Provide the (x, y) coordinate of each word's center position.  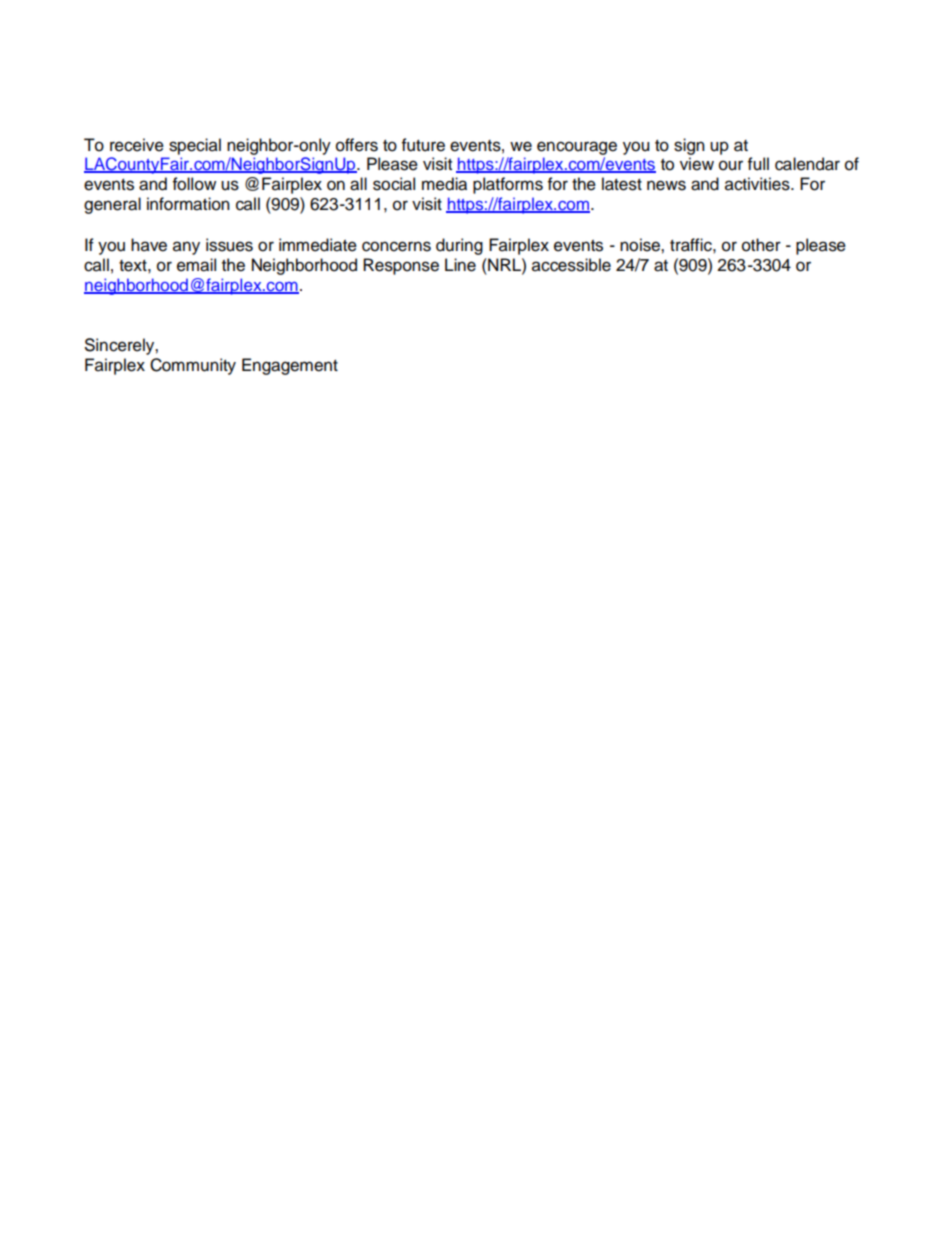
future (423, 145)
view (697, 164)
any (186, 248)
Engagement (290, 366)
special (195, 146)
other (761, 245)
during (459, 246)
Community (193, 366)
